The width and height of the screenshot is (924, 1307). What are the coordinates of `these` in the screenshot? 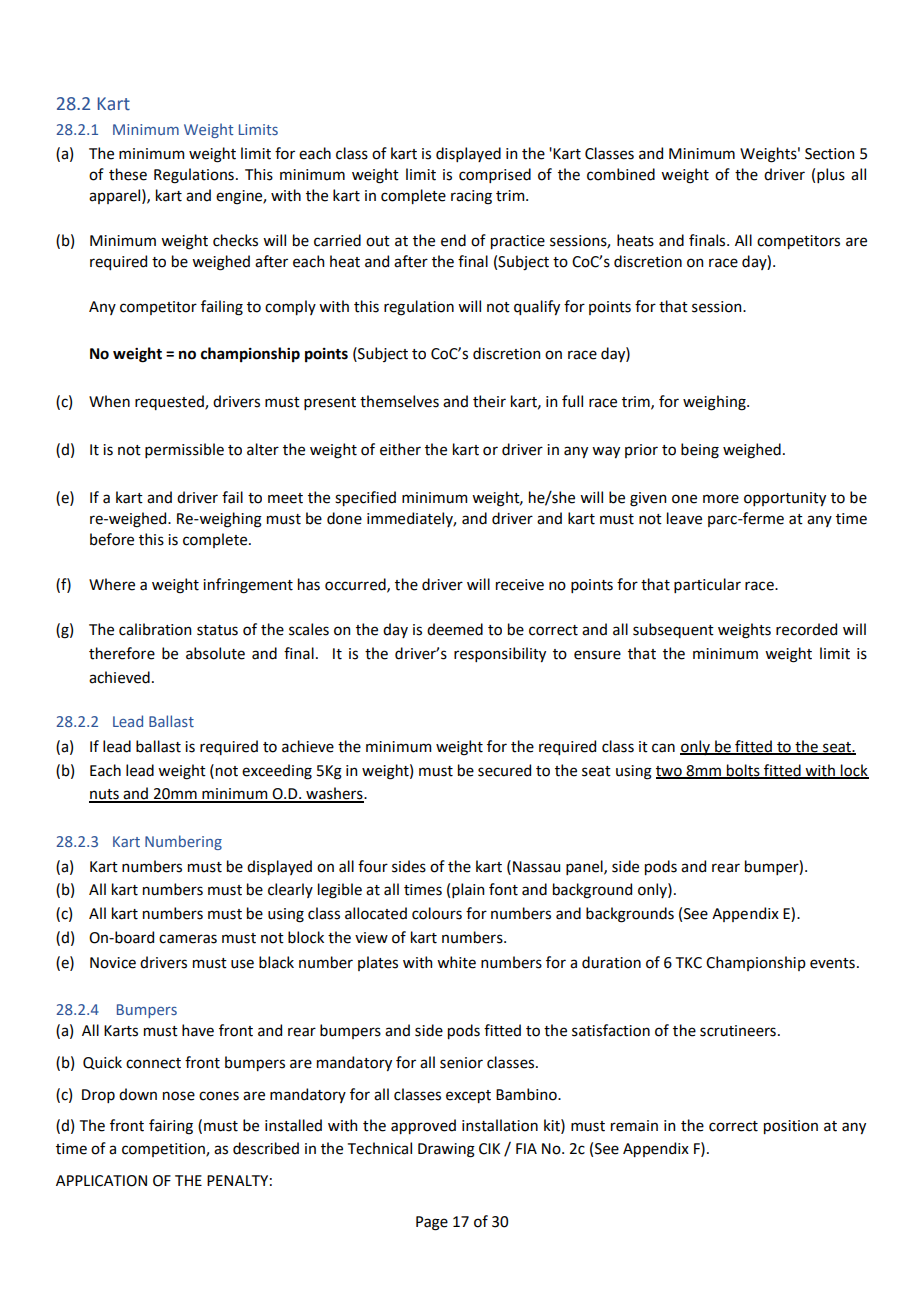 It's located at (128, 174).
